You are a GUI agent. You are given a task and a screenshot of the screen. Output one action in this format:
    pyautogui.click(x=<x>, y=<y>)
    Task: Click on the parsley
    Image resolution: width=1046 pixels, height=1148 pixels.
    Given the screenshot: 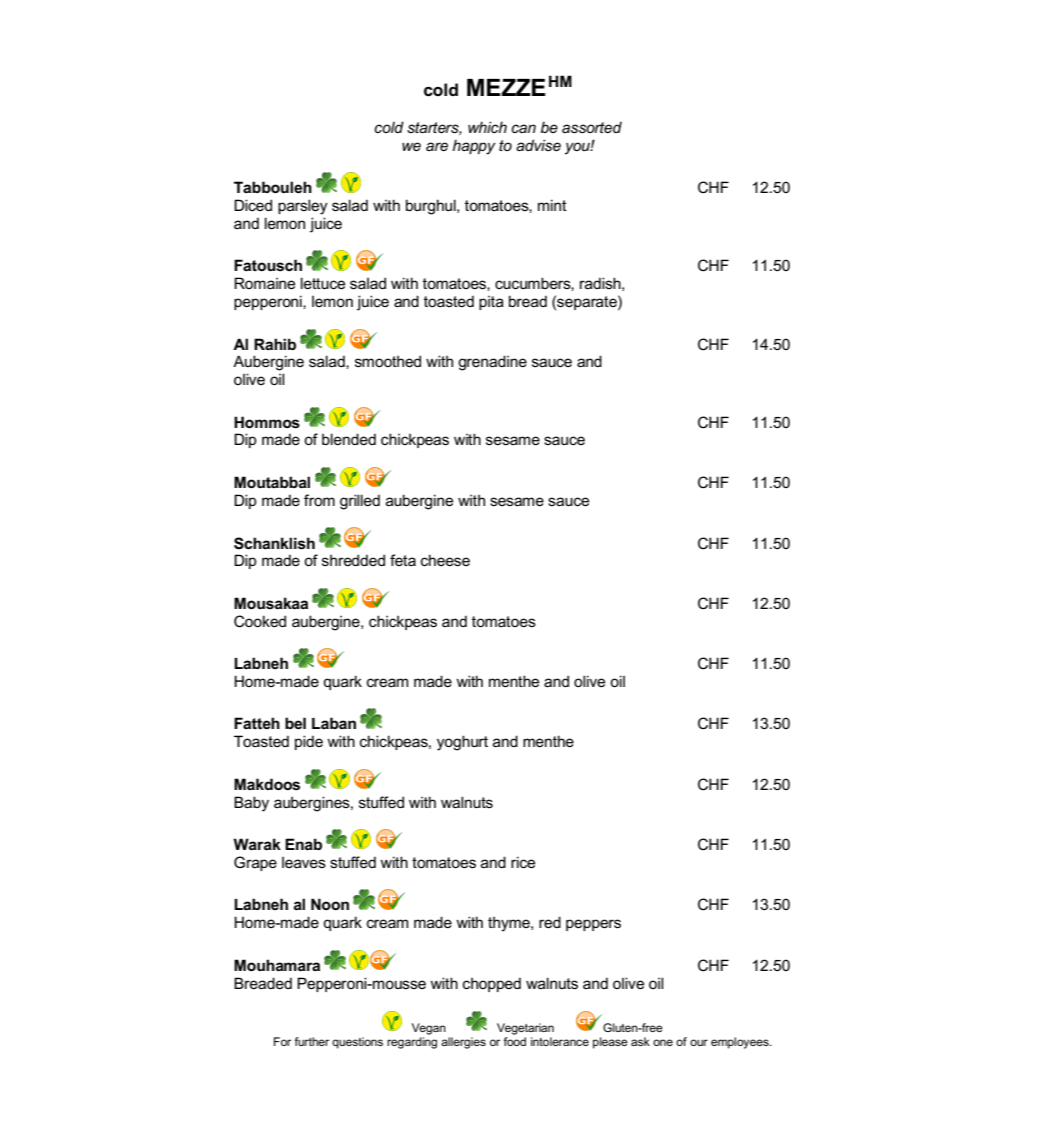 What is the action you would take?
    pyautogui.click(x=303, y=207)
